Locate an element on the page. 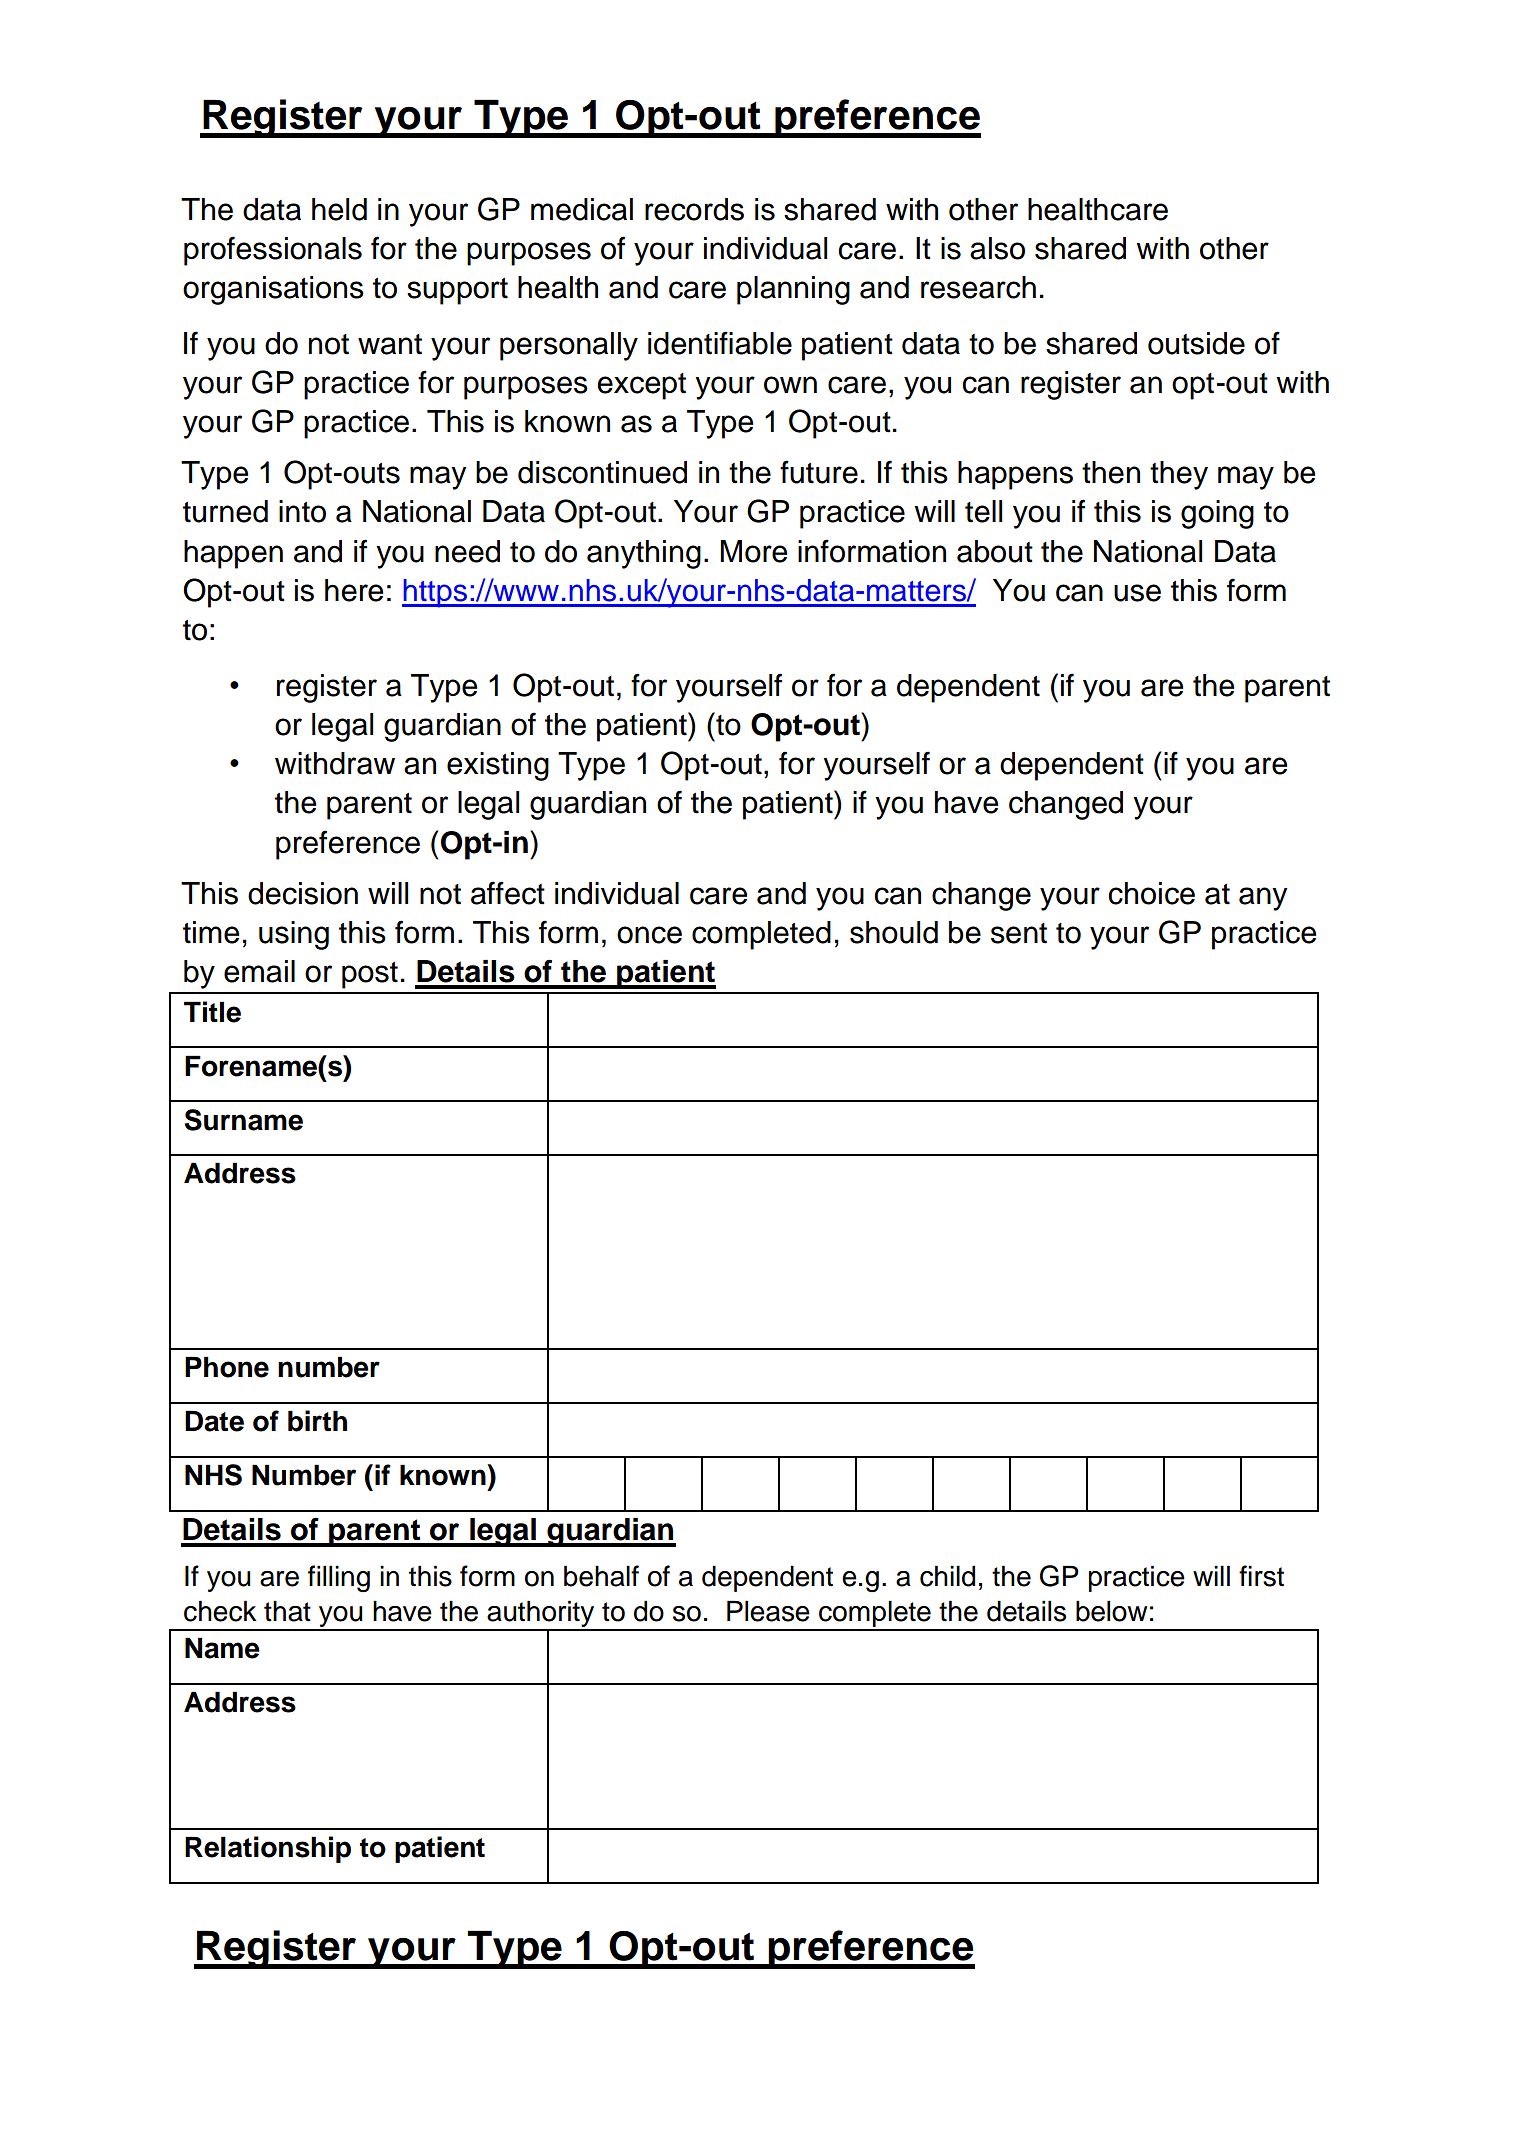 This document has height=2143, width=1515. behalf is located at coordinates (601, 1576).
